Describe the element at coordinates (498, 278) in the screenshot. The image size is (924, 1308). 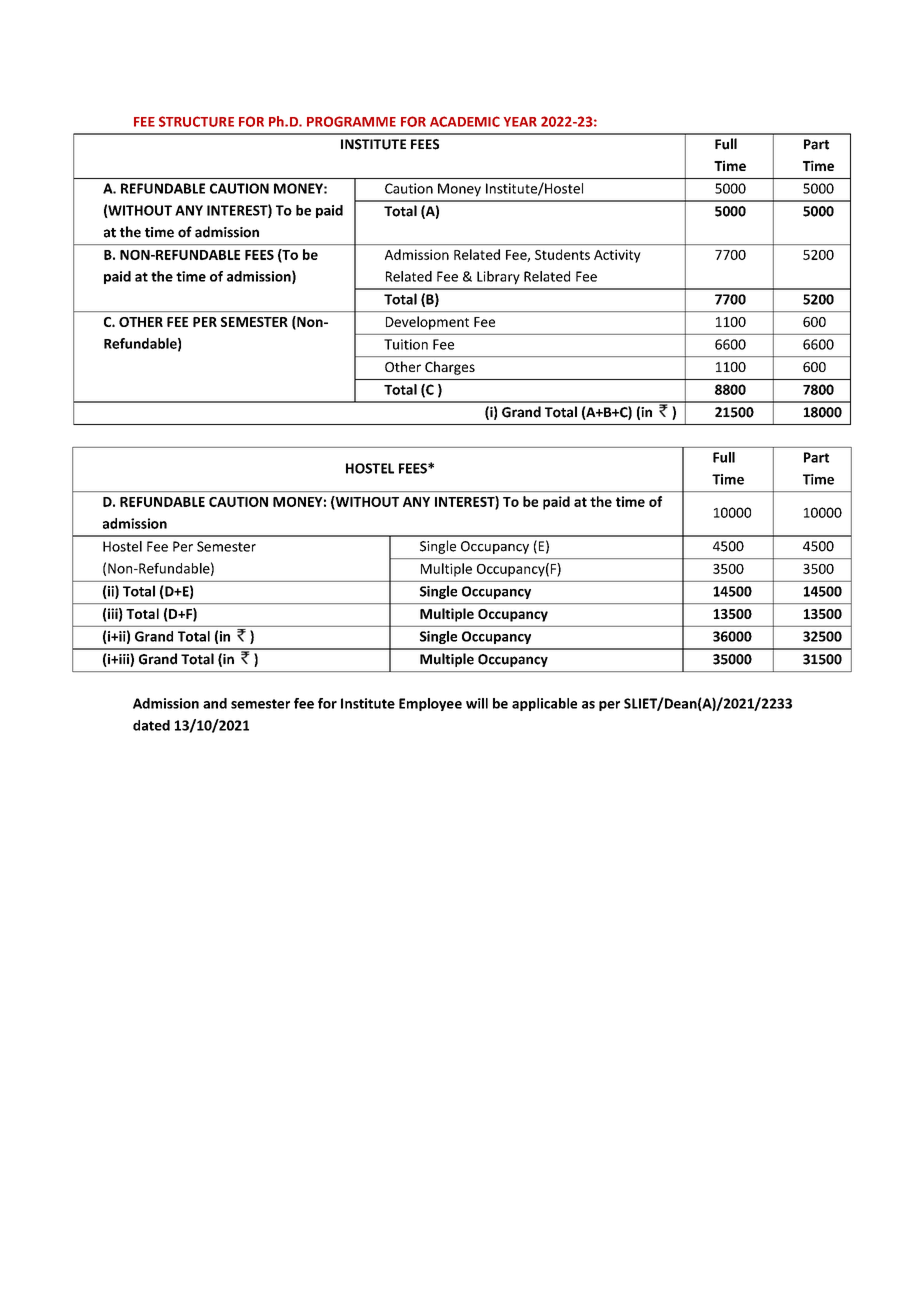
I see `Library` at that location.
